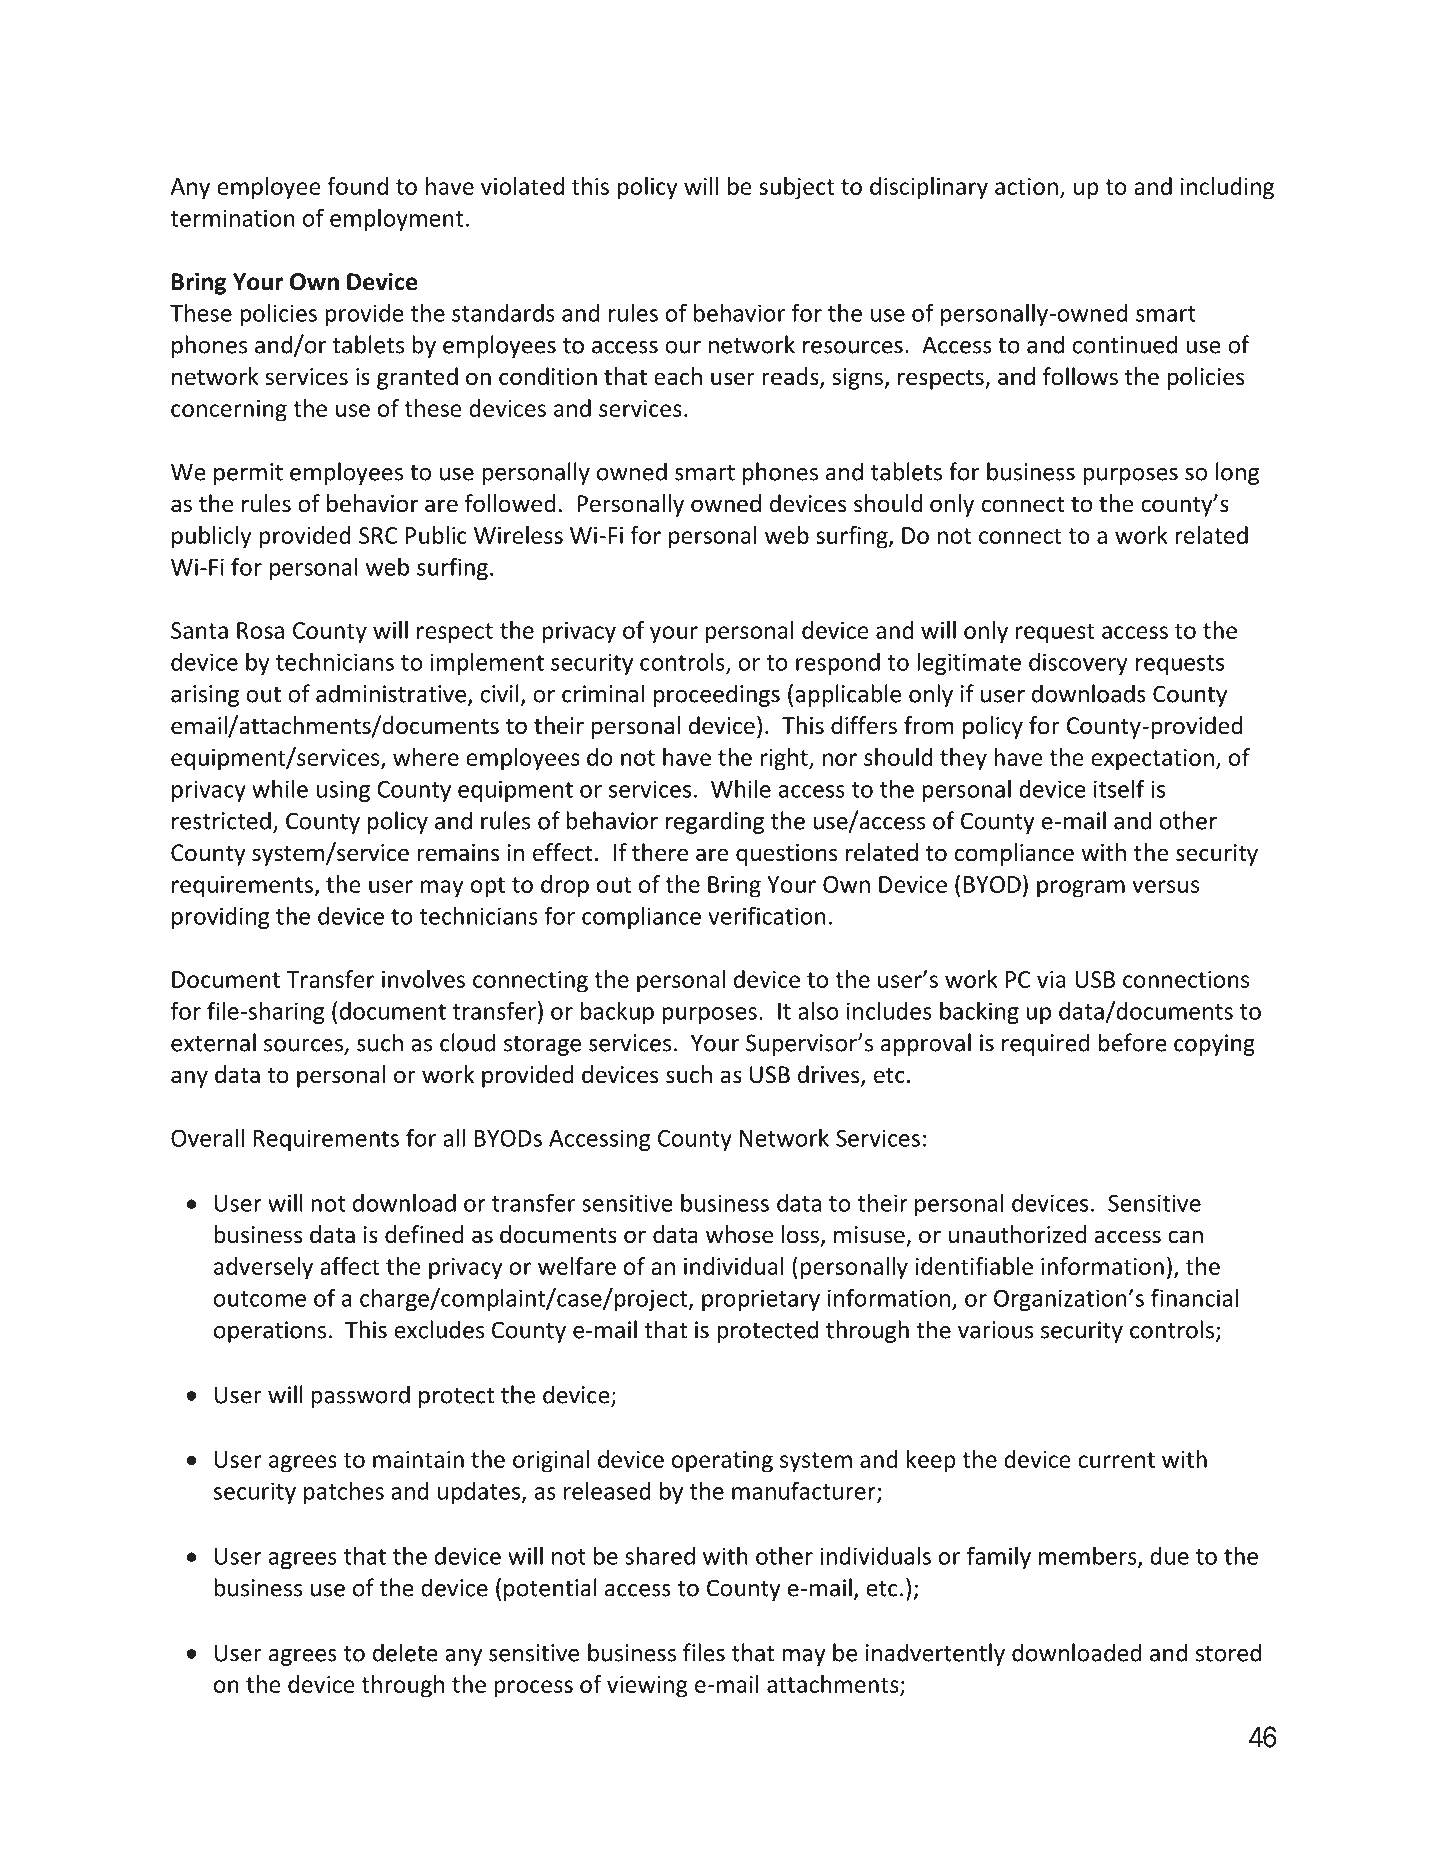  Describe the element at coordinates (1228, 1652) in the page. I see `stored` at that location.
